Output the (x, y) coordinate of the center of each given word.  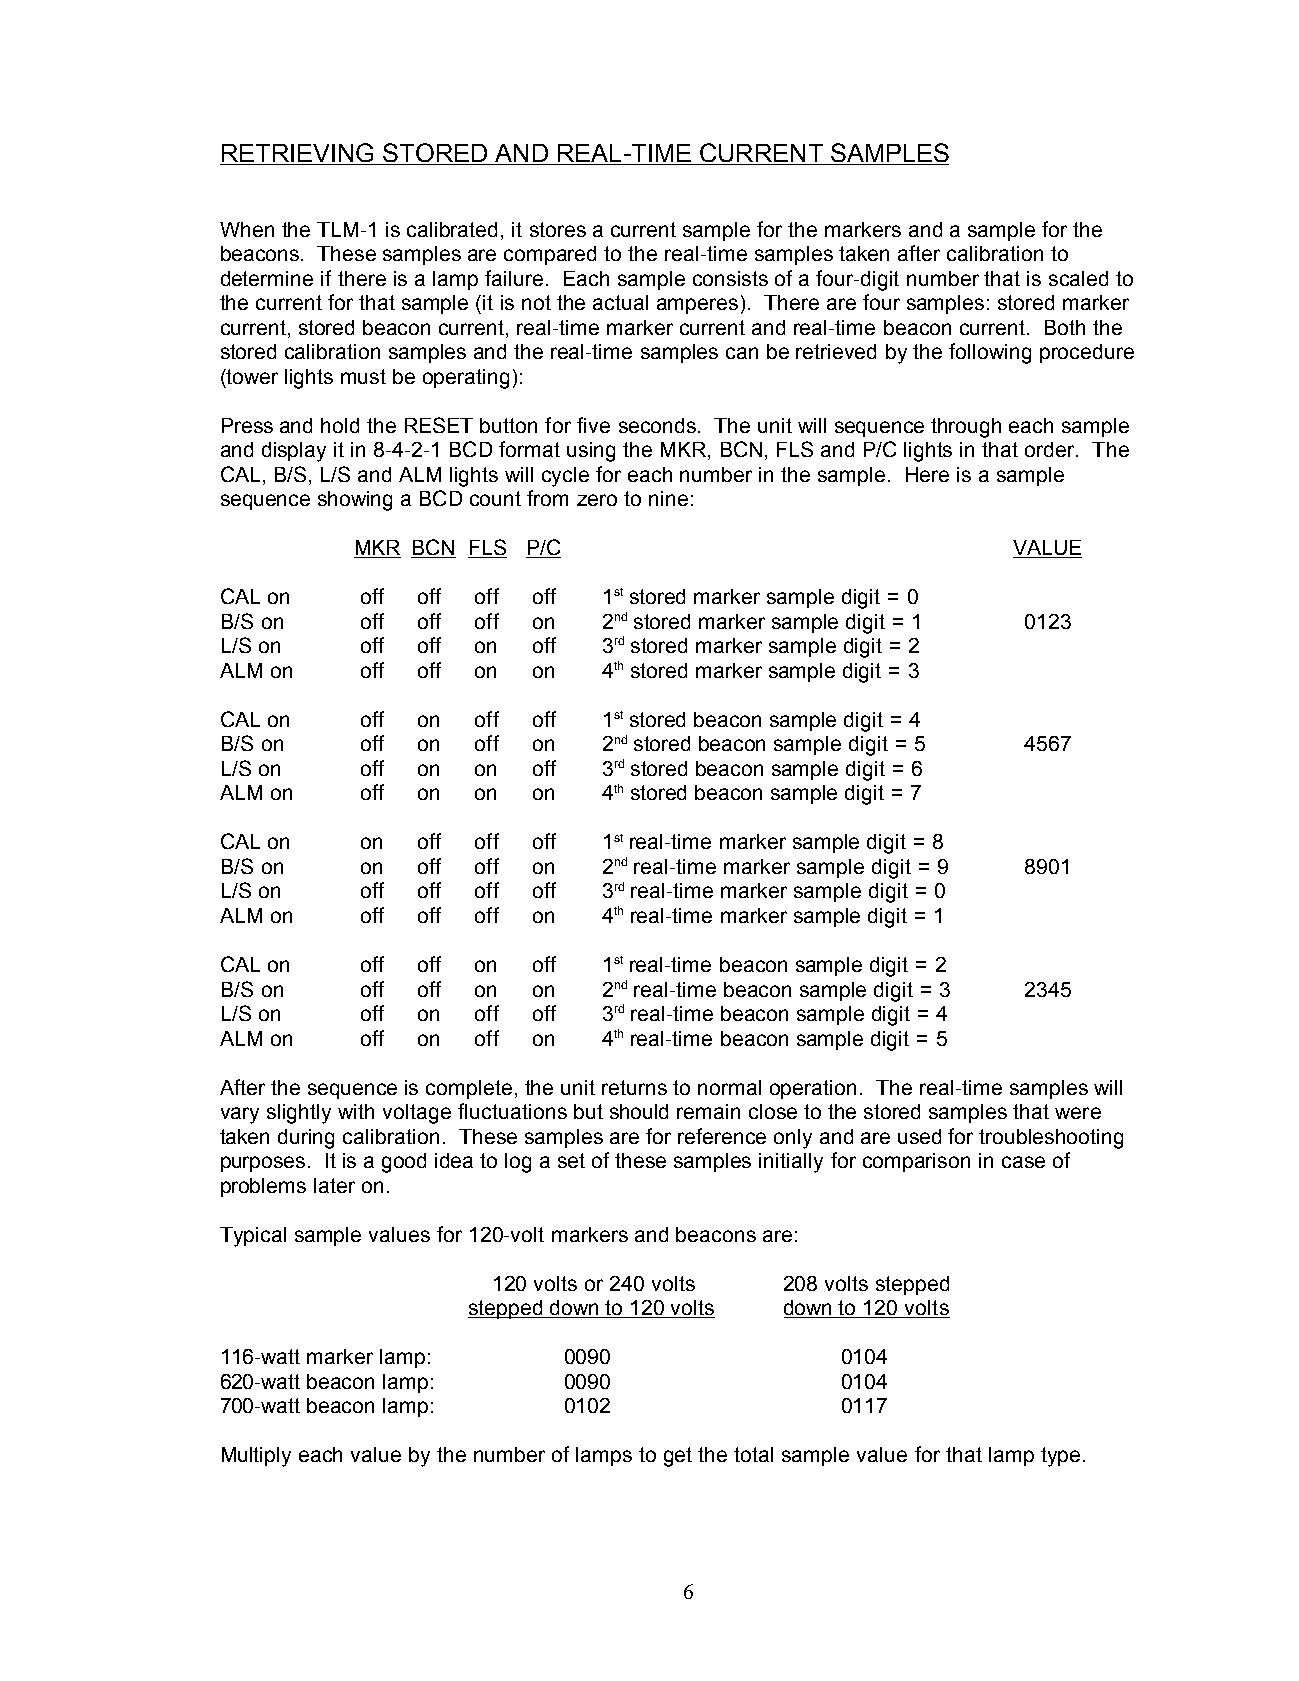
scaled (1078, 278)
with (356, 1111)
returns (634, 1087)
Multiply (256, 1457)
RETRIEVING (298, 154)
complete (469, 1089)
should (639, 1111)
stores (558, 229)
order (1051, 449)
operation (813, 1089)
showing (355, 501)
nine (668, 498)
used (919, 1136)
